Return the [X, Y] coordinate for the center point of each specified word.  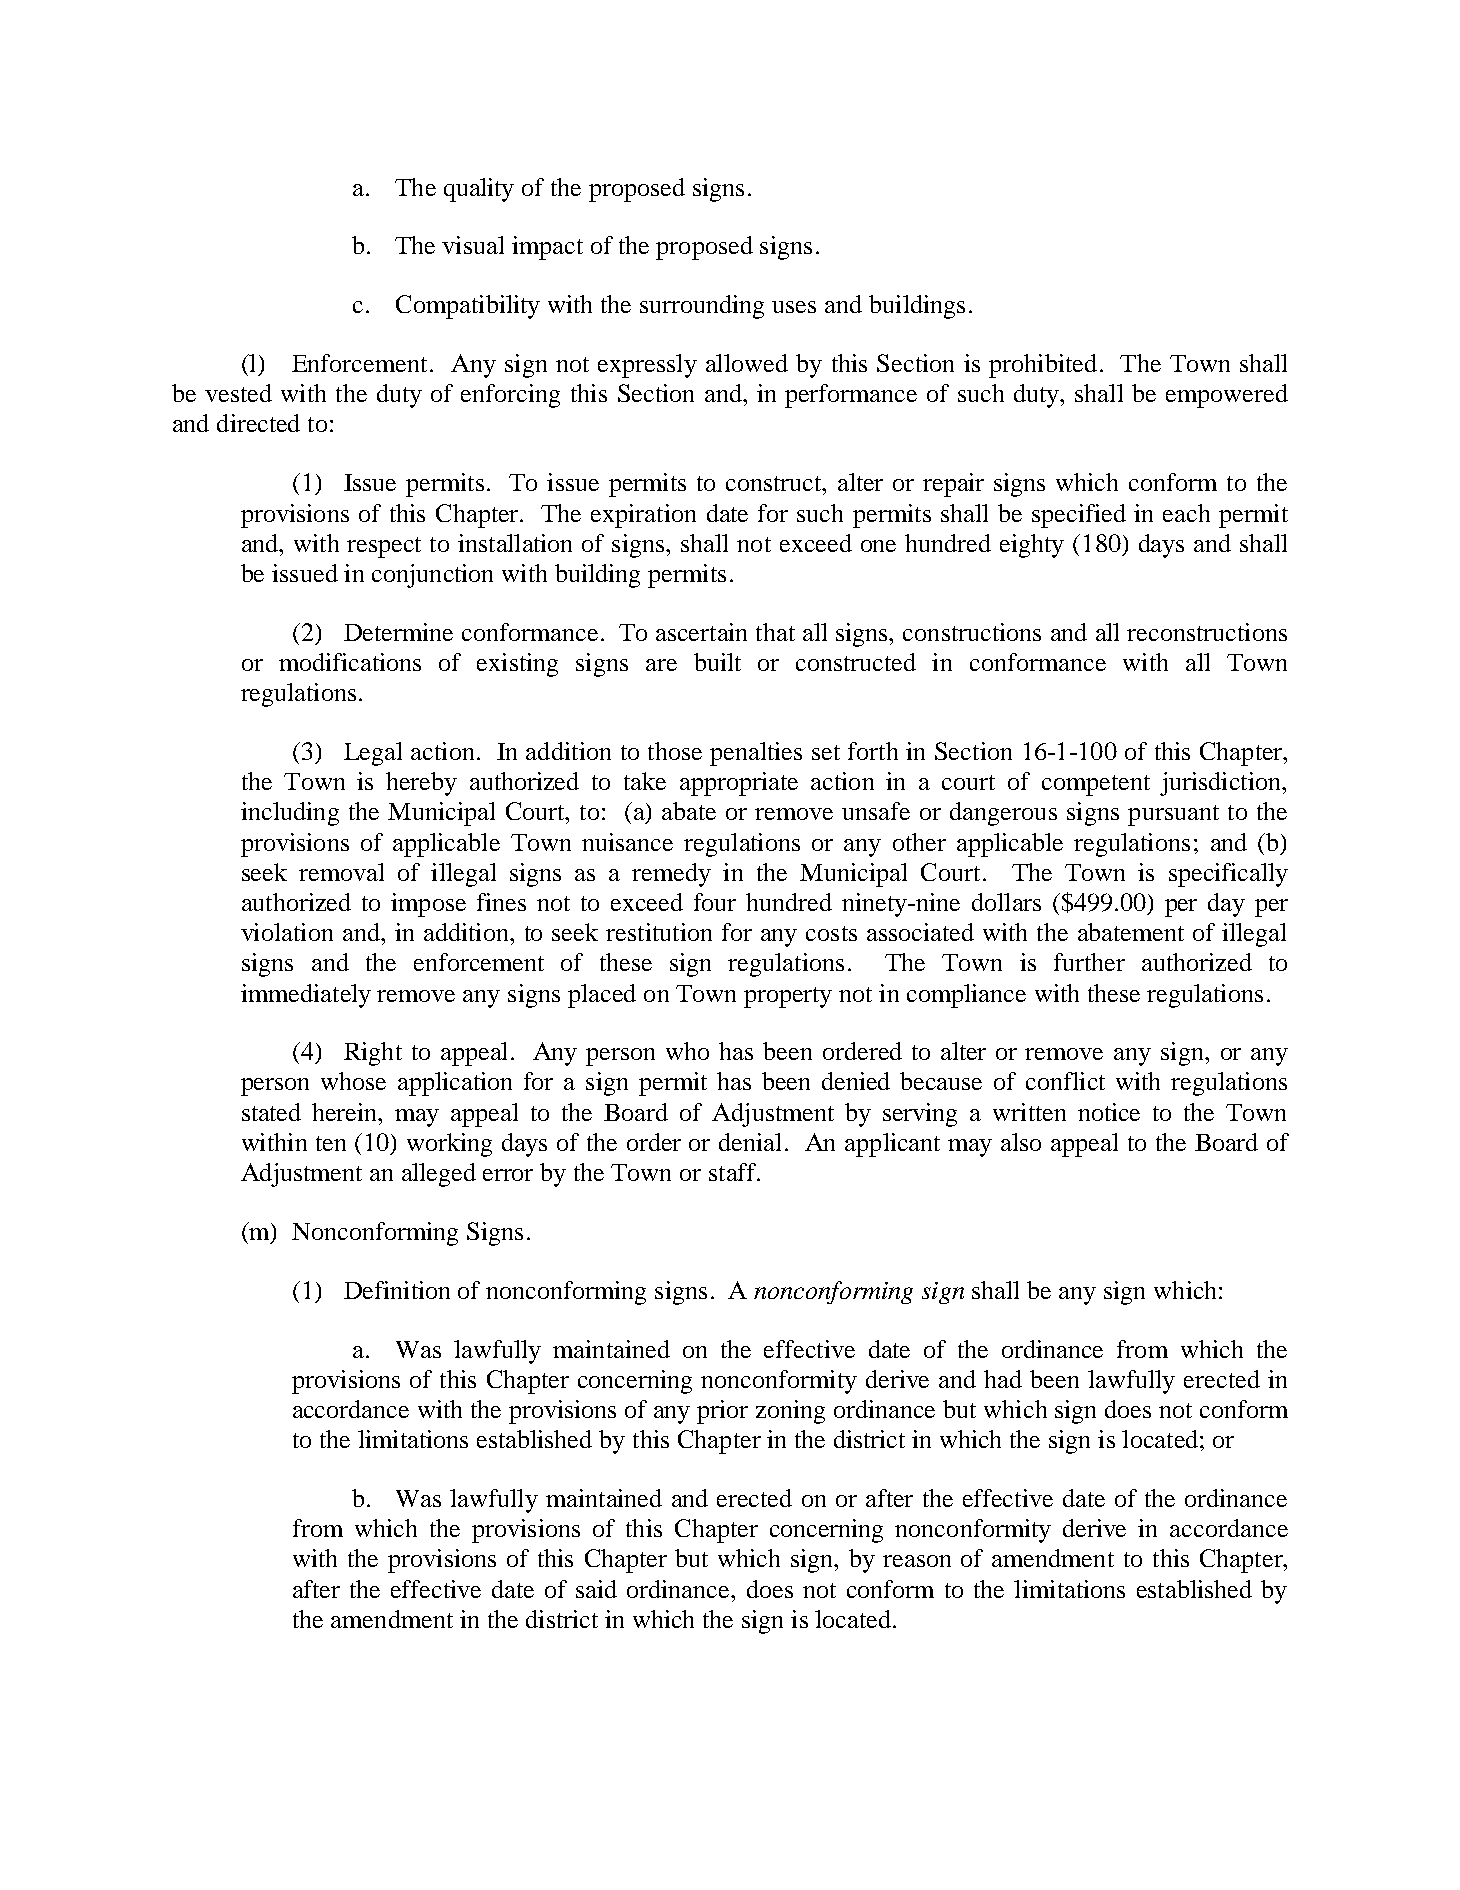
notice [1109, 1112]
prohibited [1043, 366]
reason [917, 1561]
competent [1096, 785]
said [596, 1589]
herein [346, 1112]
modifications [350, 662]
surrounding [702, 307]
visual [473, 245]
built [717, 662]
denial [750, 1142]
